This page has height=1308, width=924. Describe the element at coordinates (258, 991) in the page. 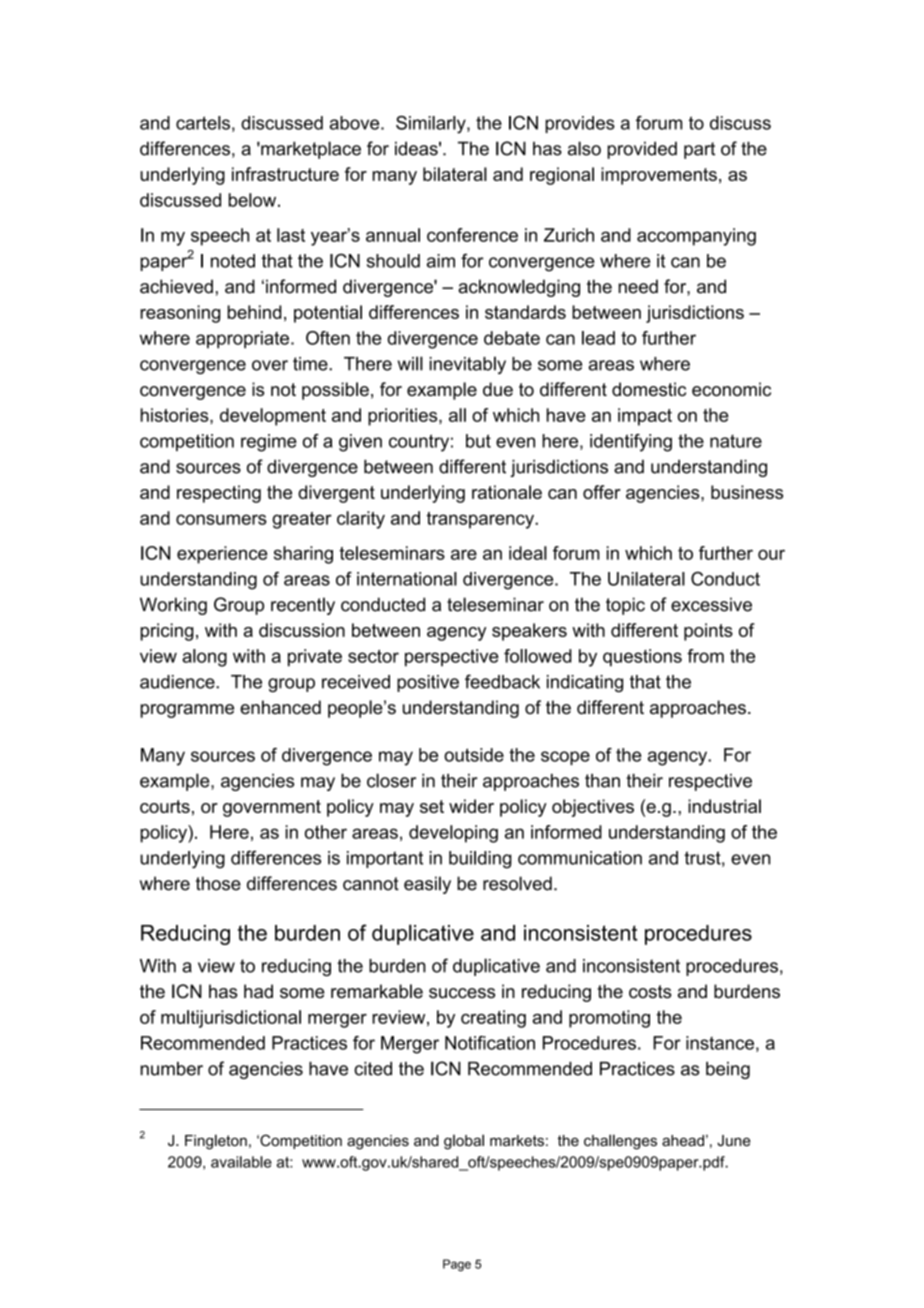

I see `had` at that location.
